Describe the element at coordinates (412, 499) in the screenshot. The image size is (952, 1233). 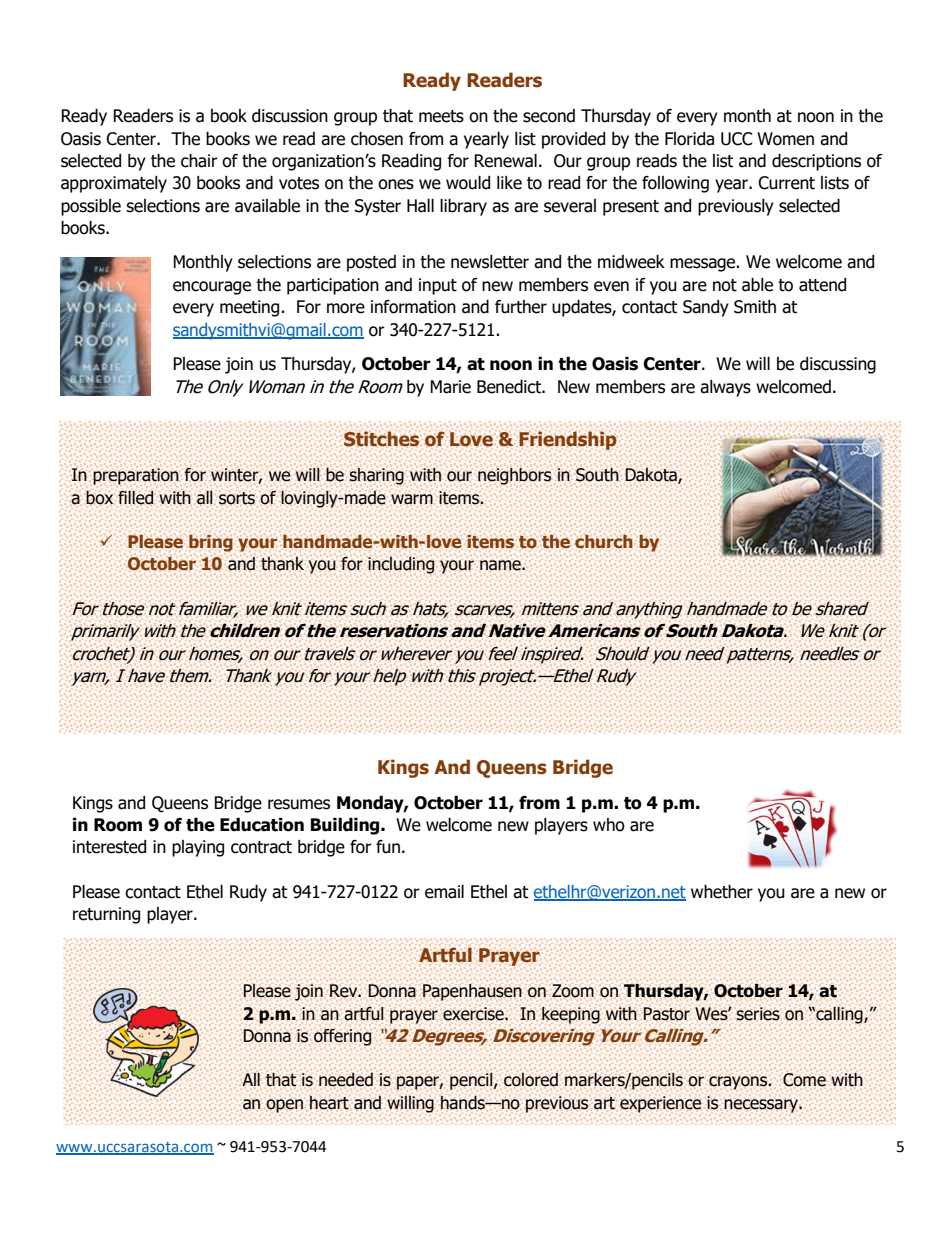
I see `warm` at that location.
